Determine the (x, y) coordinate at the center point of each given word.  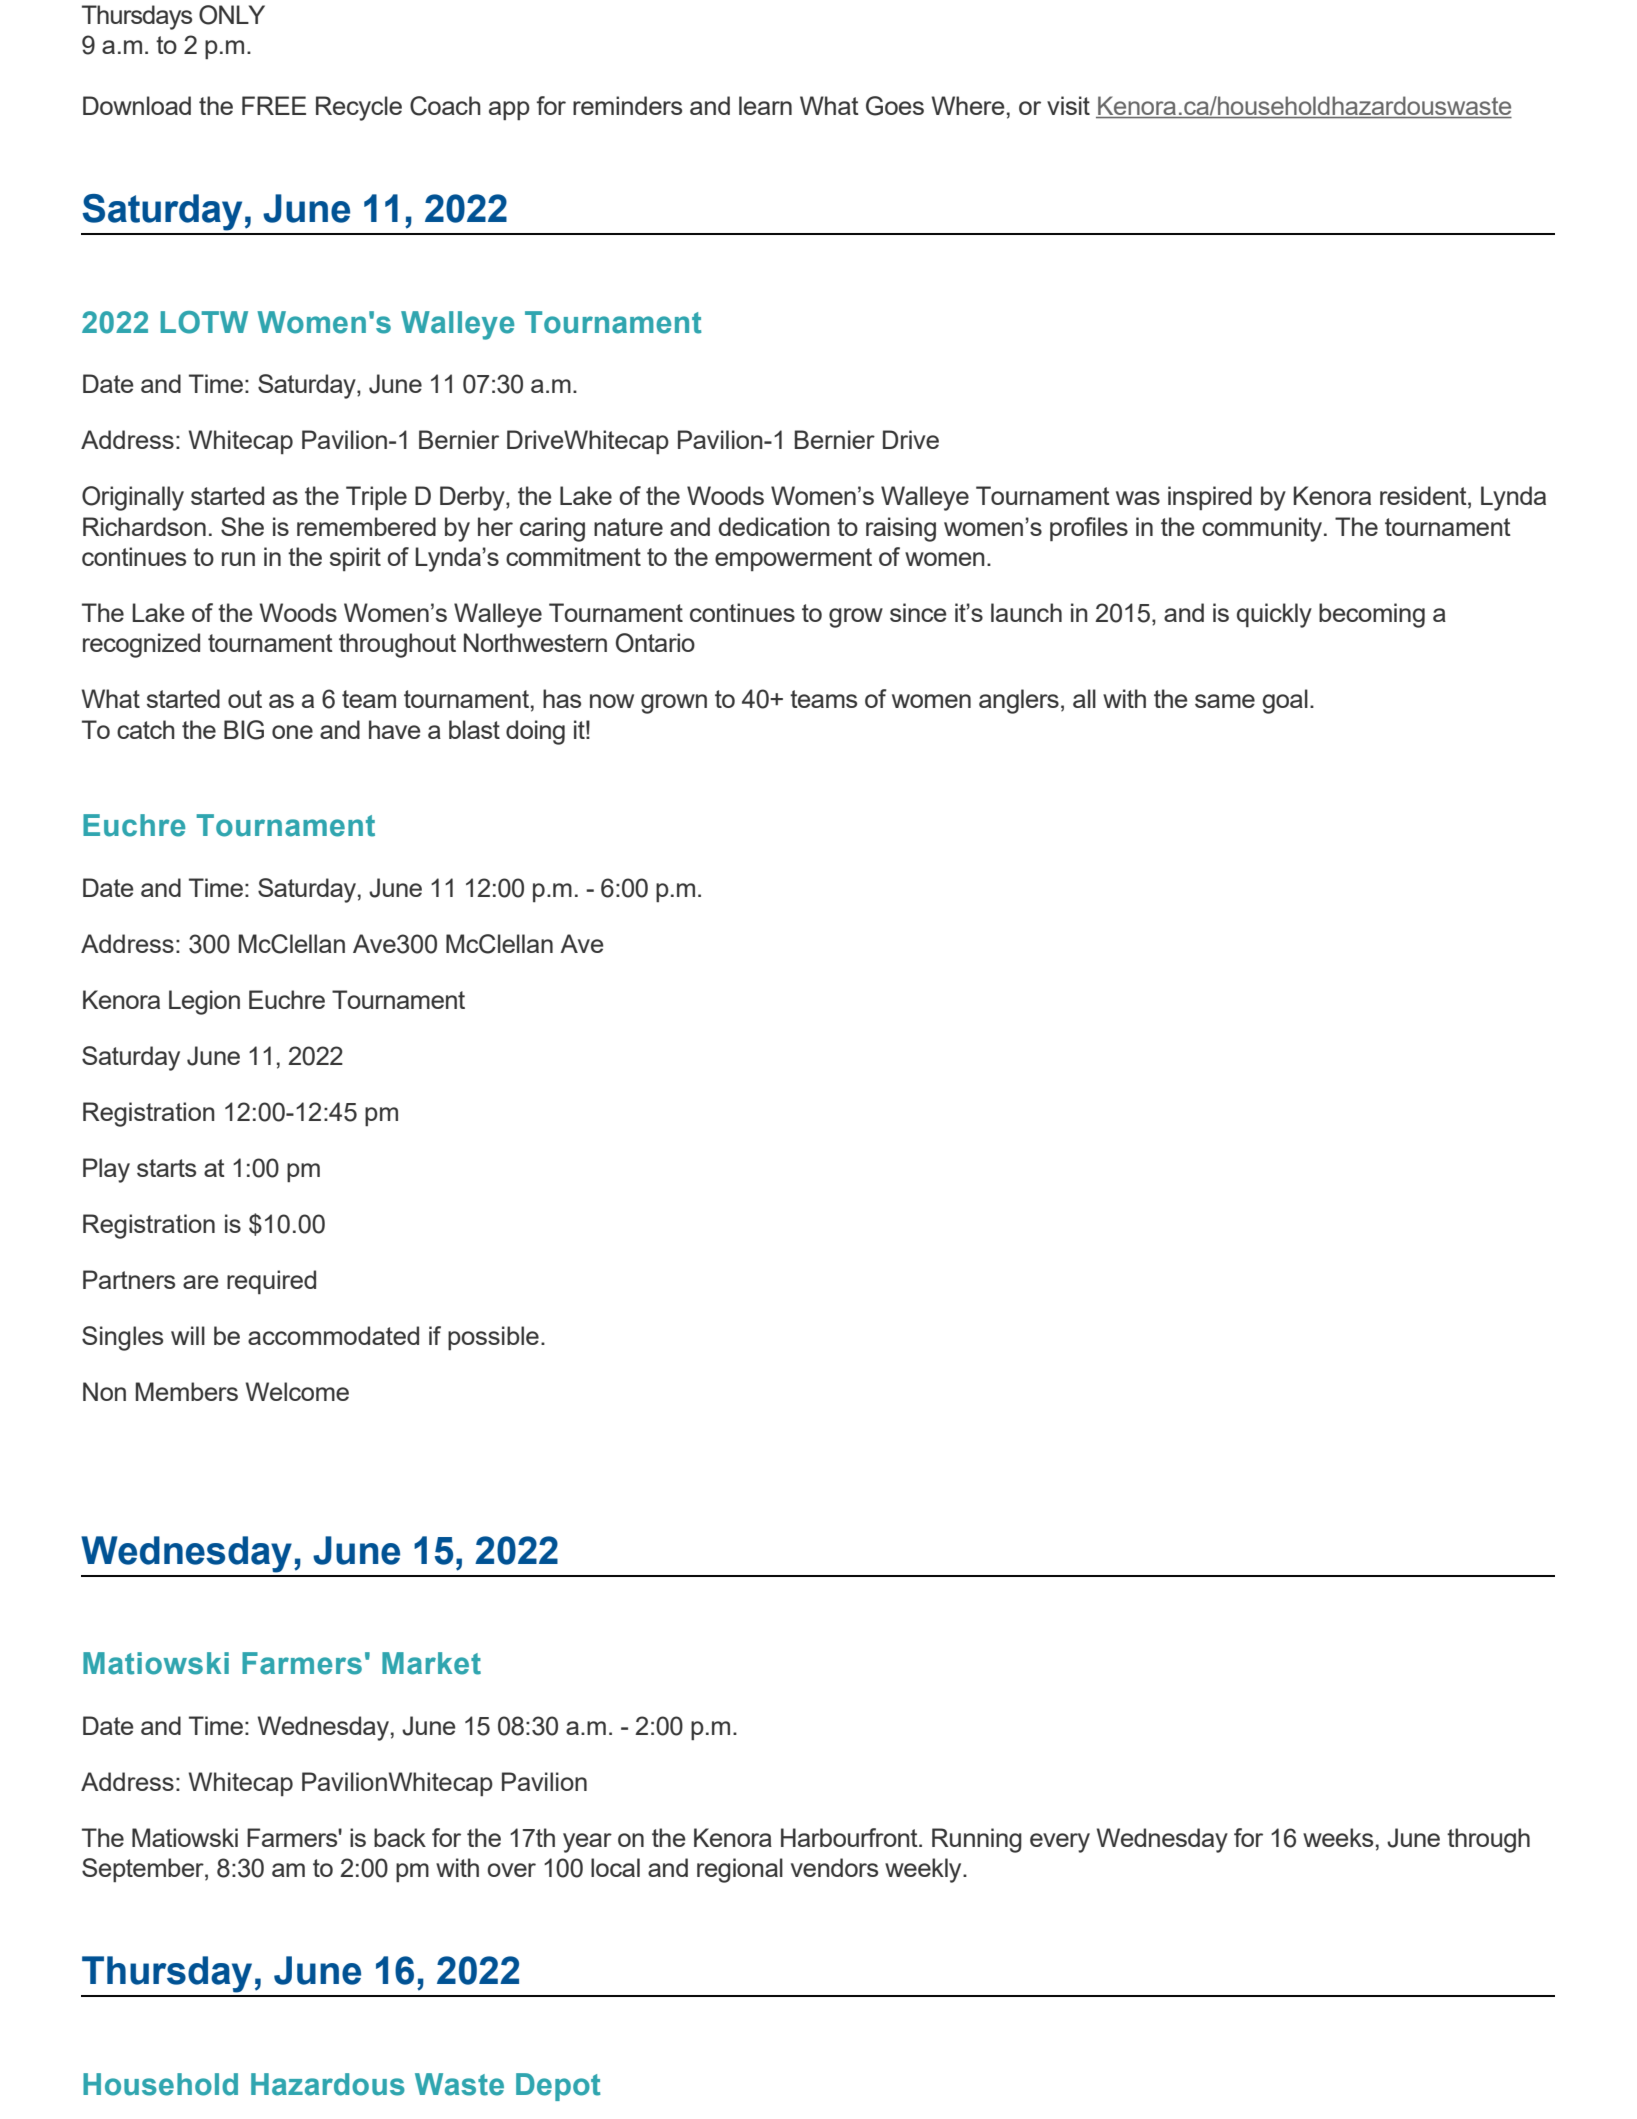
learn (765, 105)
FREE (274, 105)
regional (740, 1870)
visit (1068, 105)
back (400, 1837)
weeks (1338, 1837)
